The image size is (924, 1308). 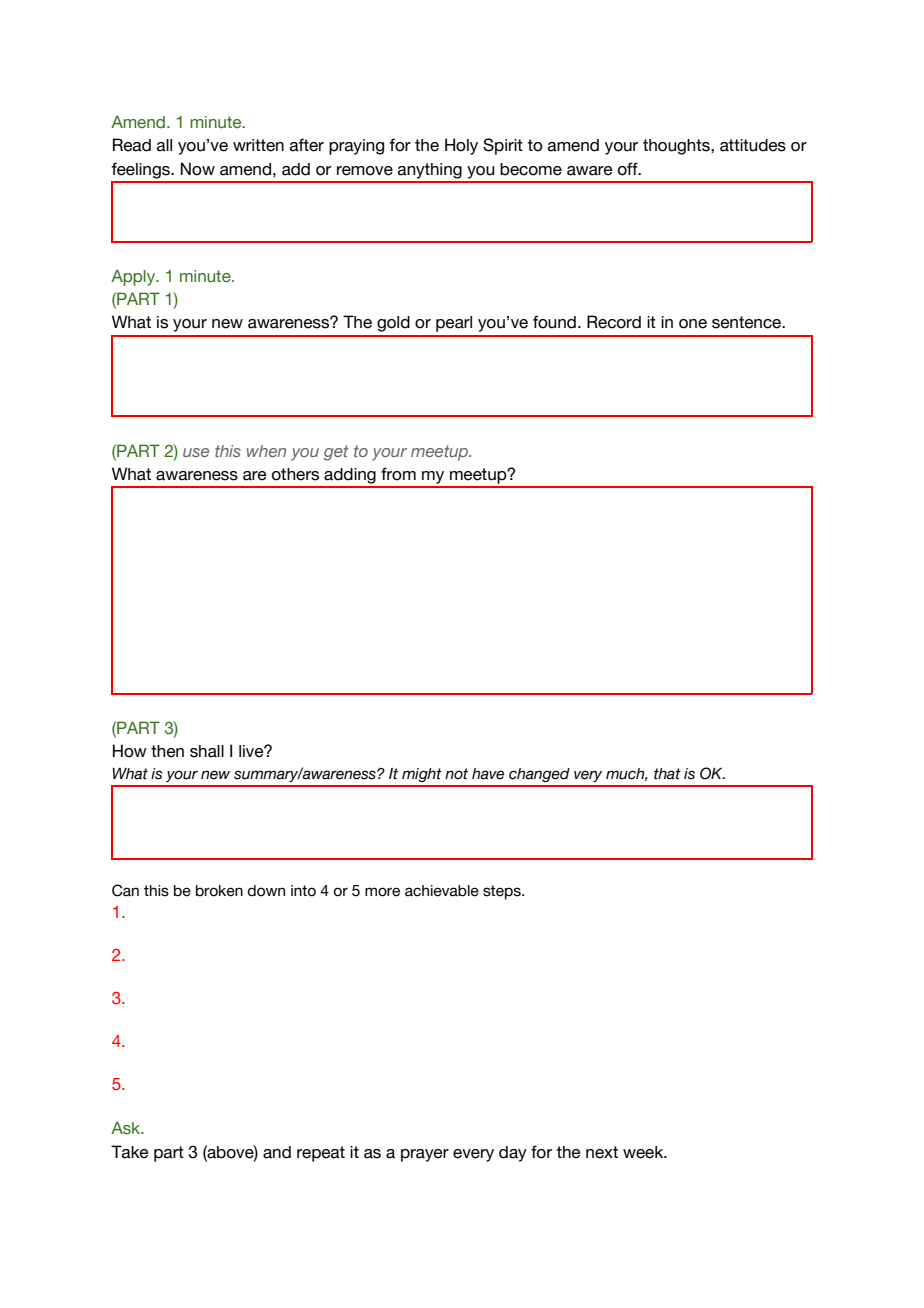 I want to click on Holy, so click(x=461, y=146).
